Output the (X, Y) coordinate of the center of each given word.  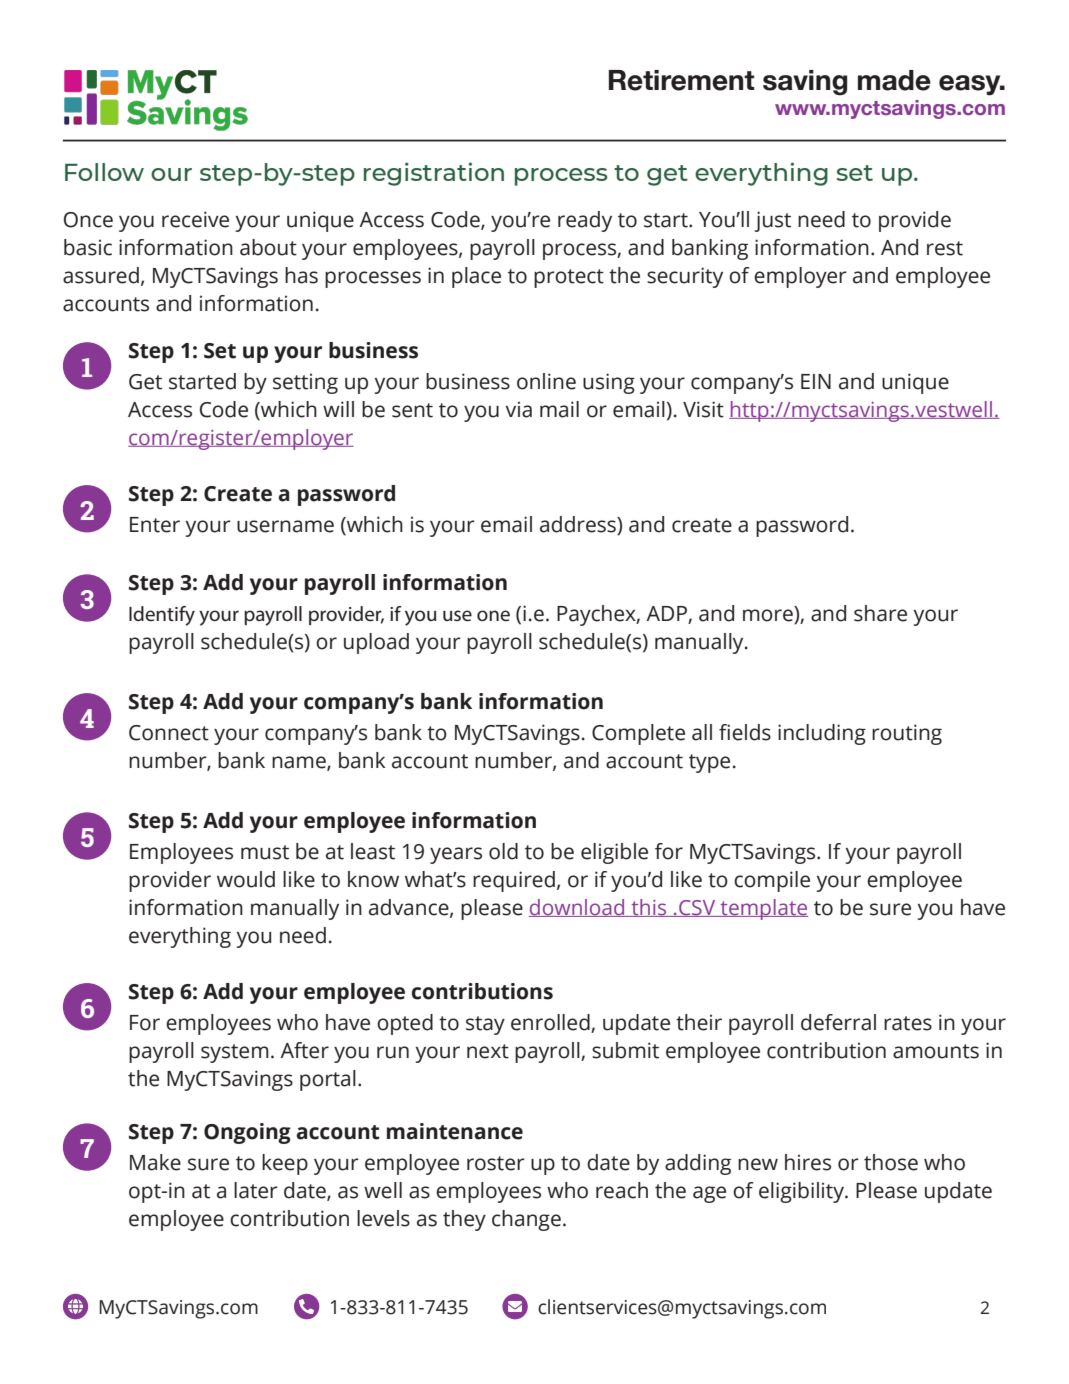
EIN (816, 381)
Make (155, 1162)
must (265, 852)
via (519, 409)
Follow (104, 172)
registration (434, 174)
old (503, 851)
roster (496, 1163)
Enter (155, 525)
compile (772, 881)
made (894, 80)
